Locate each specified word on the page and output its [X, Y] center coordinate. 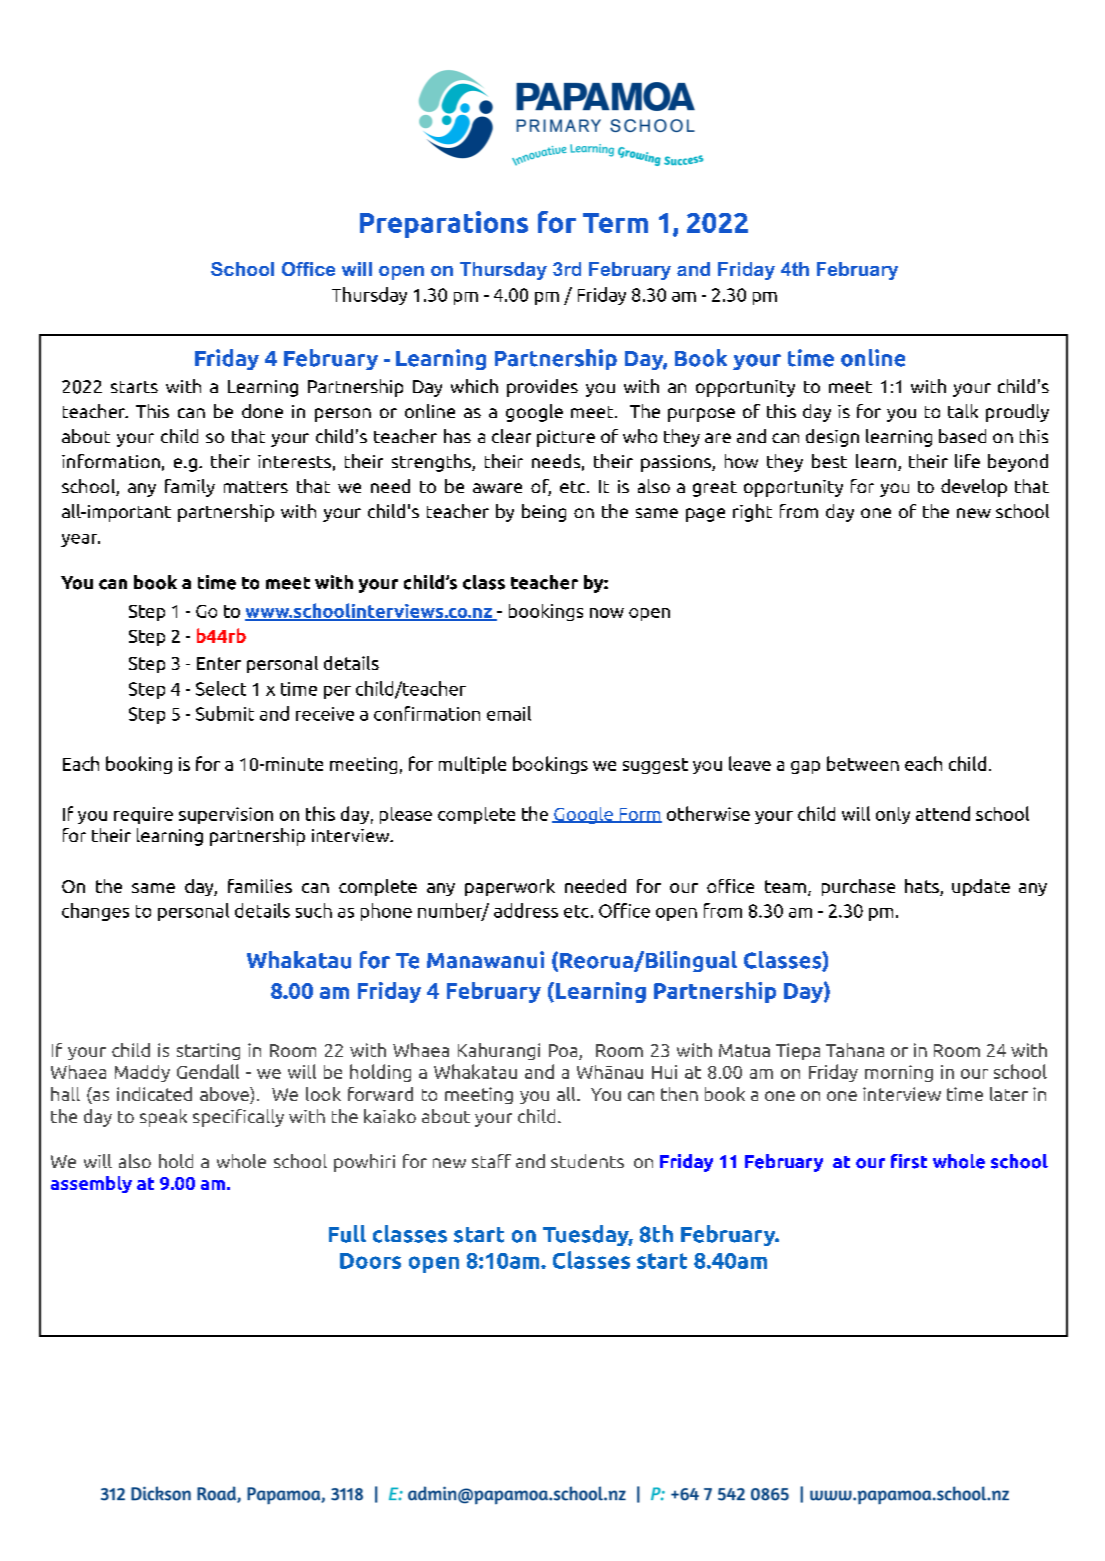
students [587, 1161]
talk [963, 411]
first [909, 1161]
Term [615, 223]
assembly [91, 1184]
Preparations [444, 224]
